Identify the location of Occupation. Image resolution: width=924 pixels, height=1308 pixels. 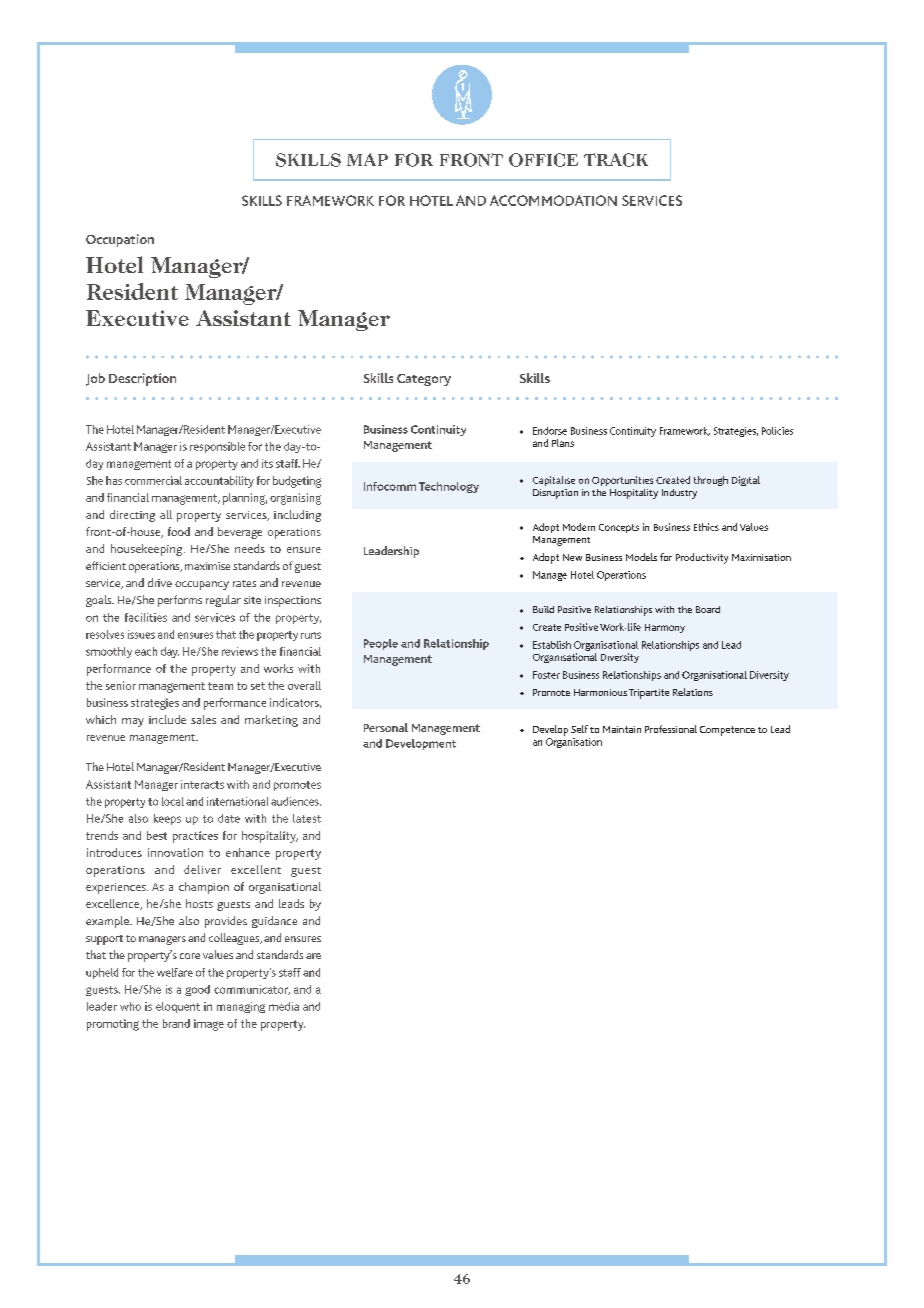
(120, 240).
